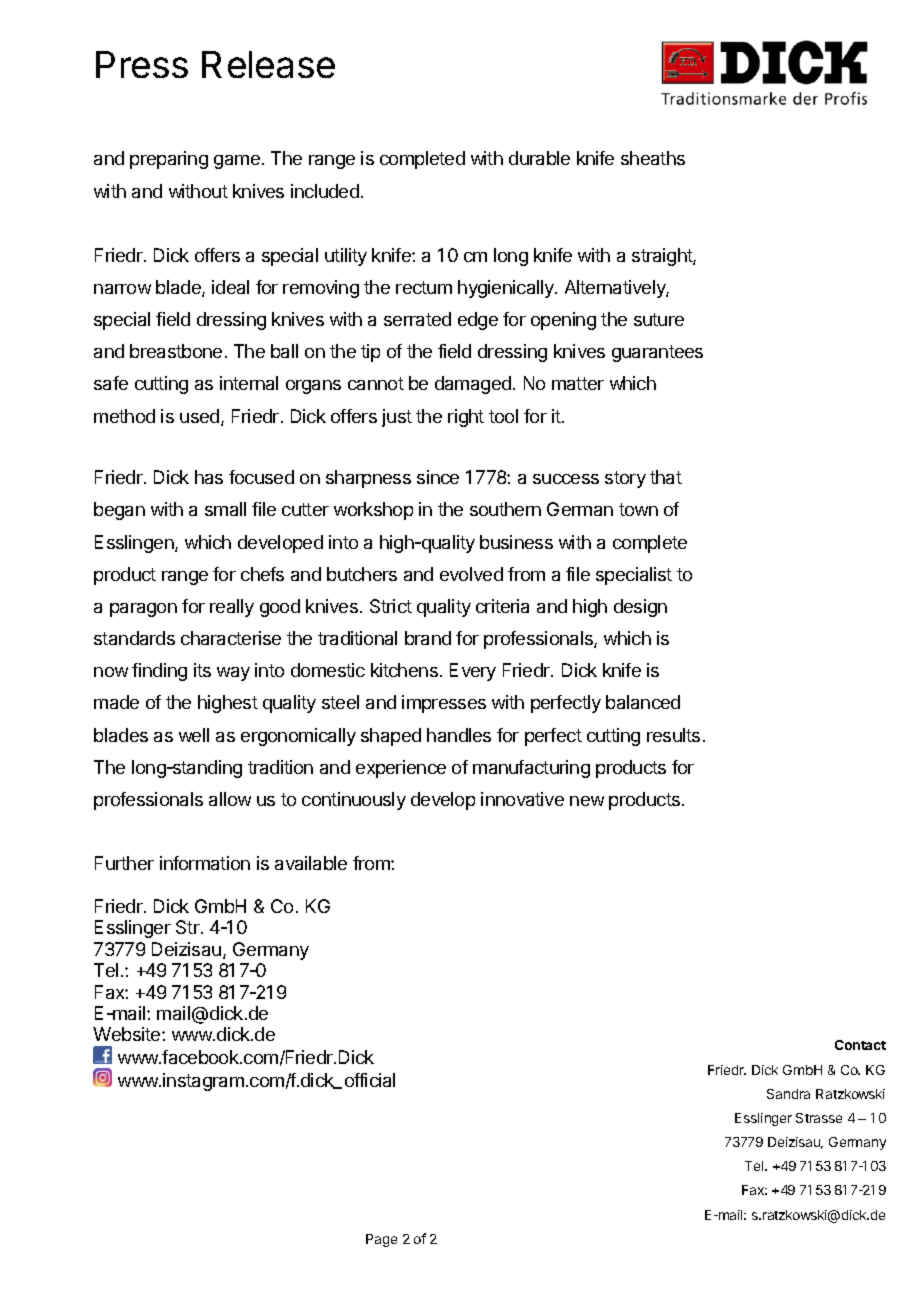  What do you see at coordinates (381, 1240) in the image?
I see `Page` at bounding box center [381, 1240].
